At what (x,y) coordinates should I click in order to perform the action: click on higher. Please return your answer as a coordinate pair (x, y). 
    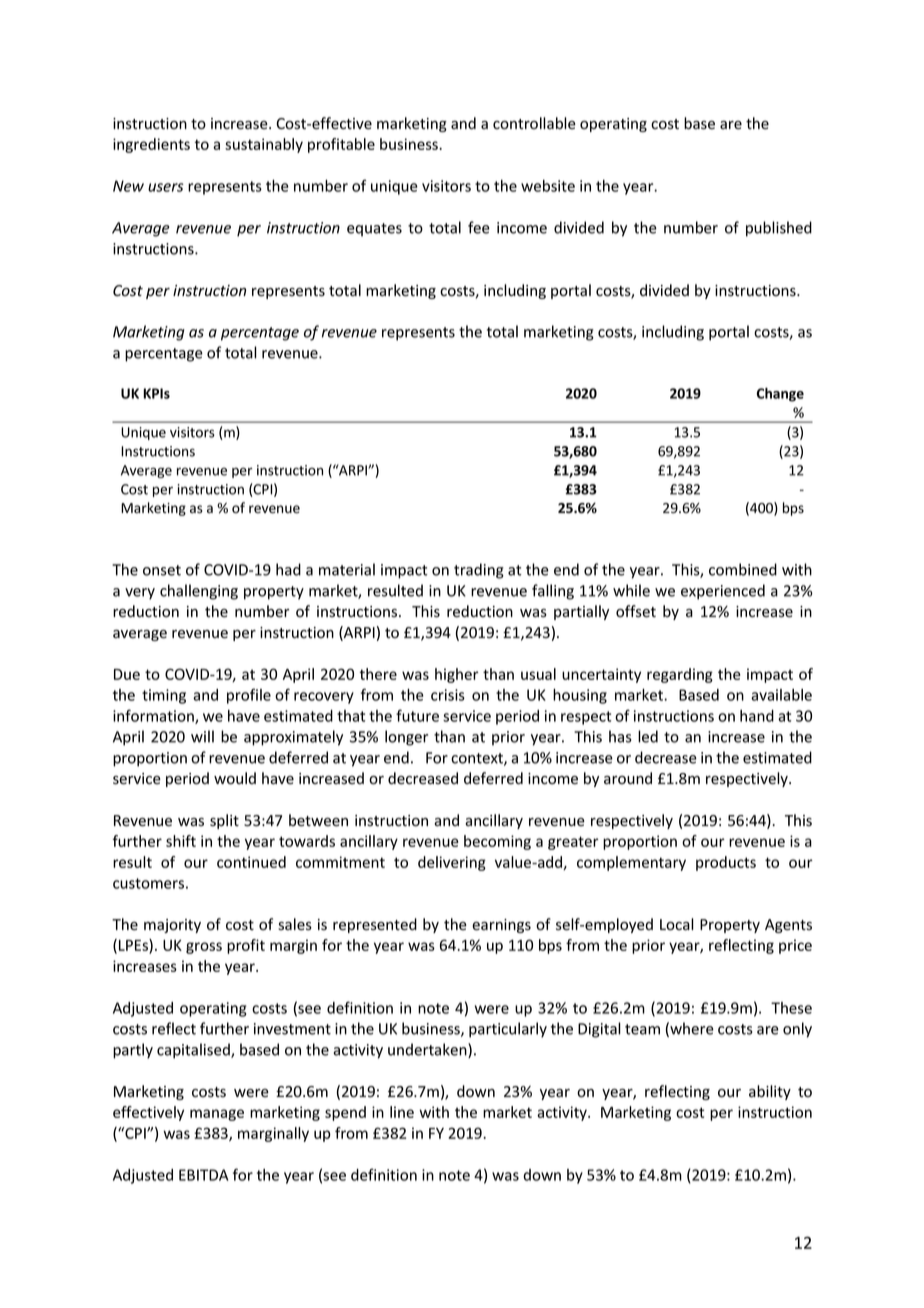
    Looking at the image, I should click on (457, 675).
